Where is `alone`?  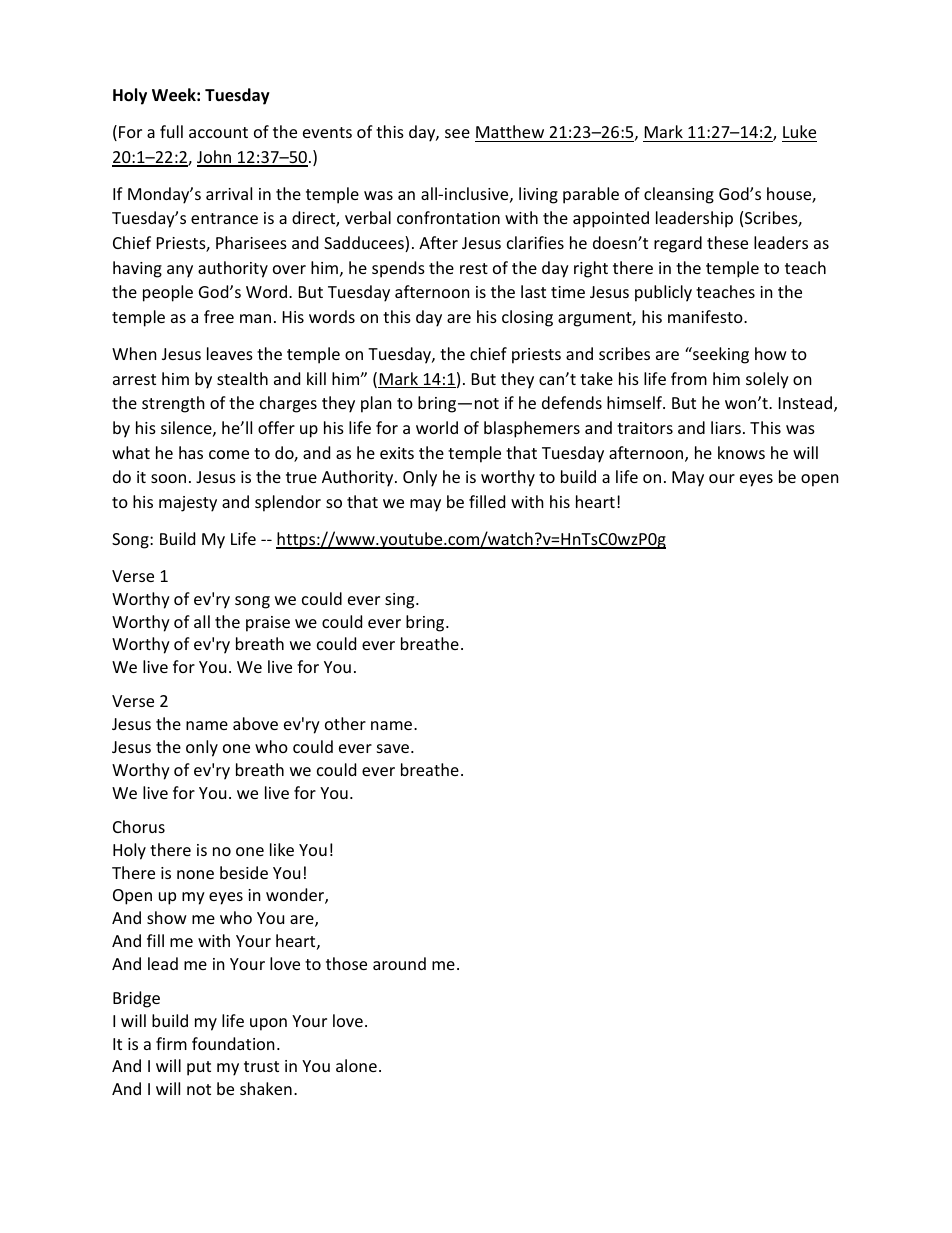
alone is located at coordinates (356, 1065).
